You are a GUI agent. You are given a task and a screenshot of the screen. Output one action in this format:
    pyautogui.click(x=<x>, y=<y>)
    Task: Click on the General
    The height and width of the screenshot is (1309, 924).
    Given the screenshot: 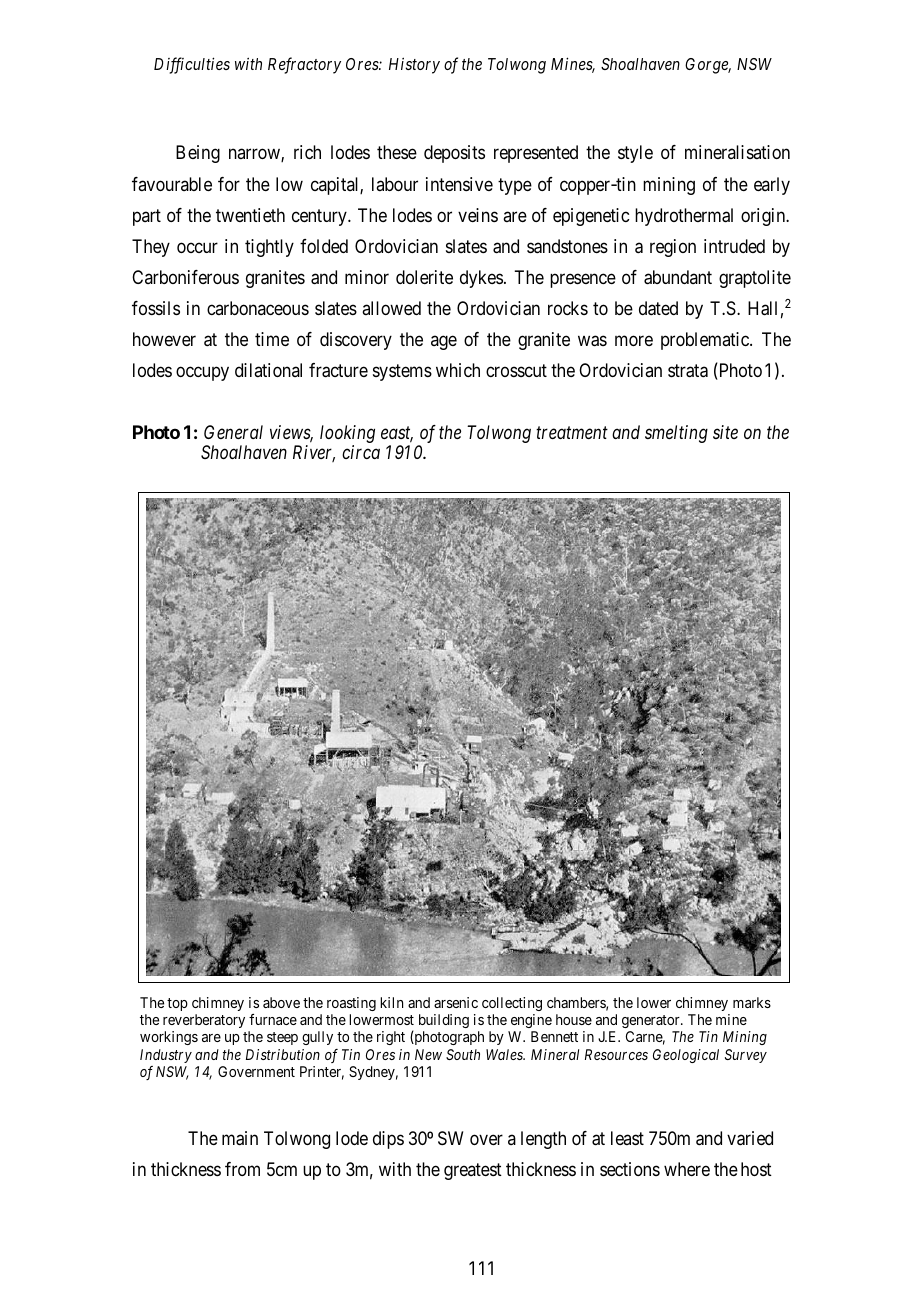 What is the action you would take?
    pyautogui.click(x=233, y=432)
